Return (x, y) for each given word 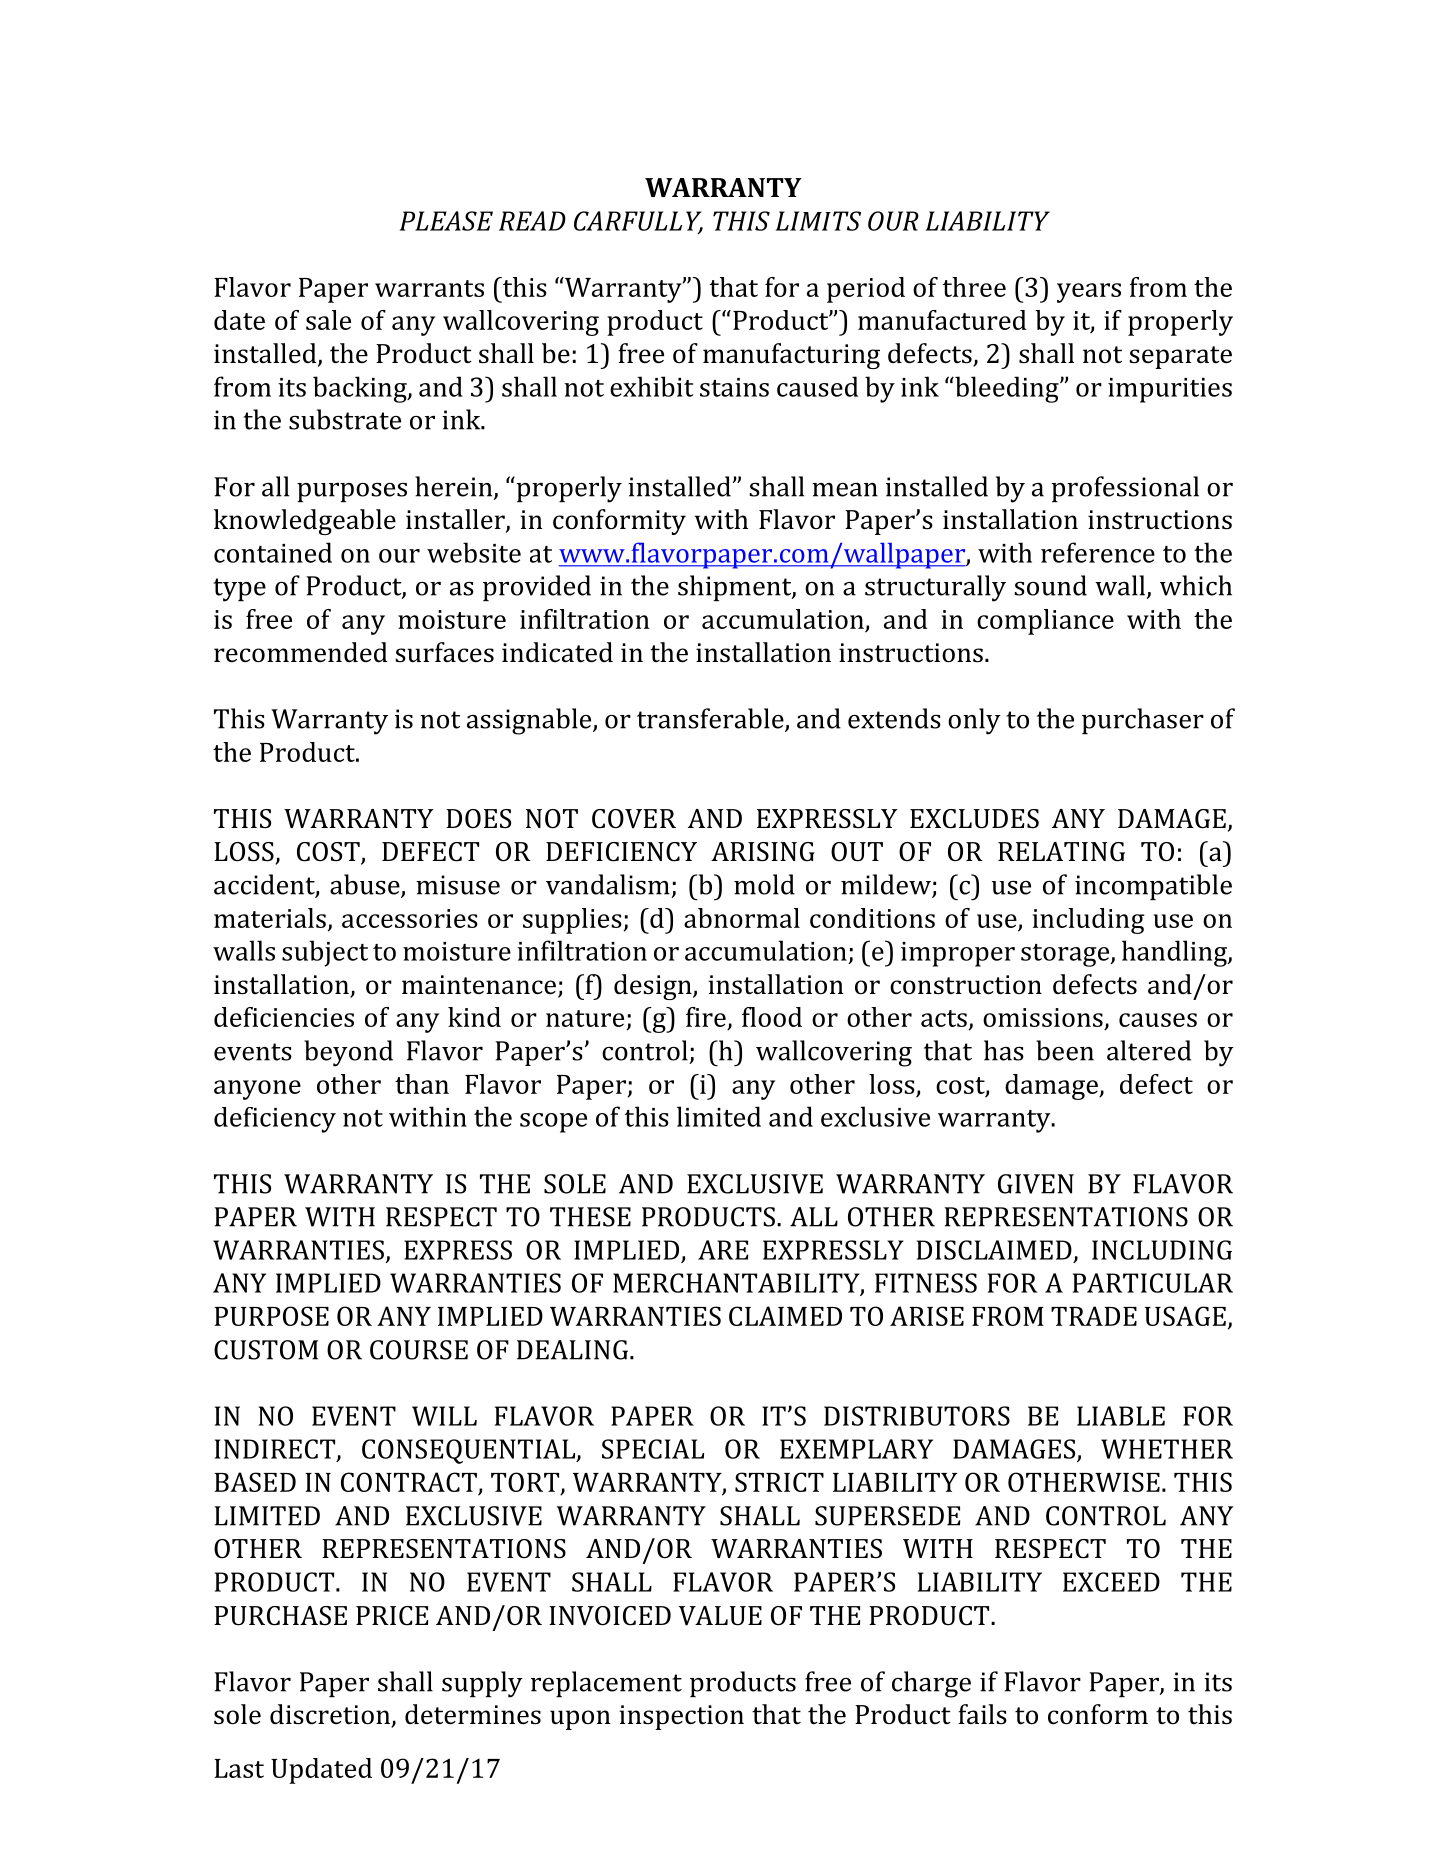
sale (328, 320)
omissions (1043, 1017)
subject (325, 953)
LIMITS (818, 221)
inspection (681, 1717)
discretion (331, 1715)
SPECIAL (653, 1449)
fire (706, 1017)
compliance (1045, 622)
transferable (711, 719)
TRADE (1094, 1316)
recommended (301, 652)
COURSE (419, 1350)
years (1089, 293)
